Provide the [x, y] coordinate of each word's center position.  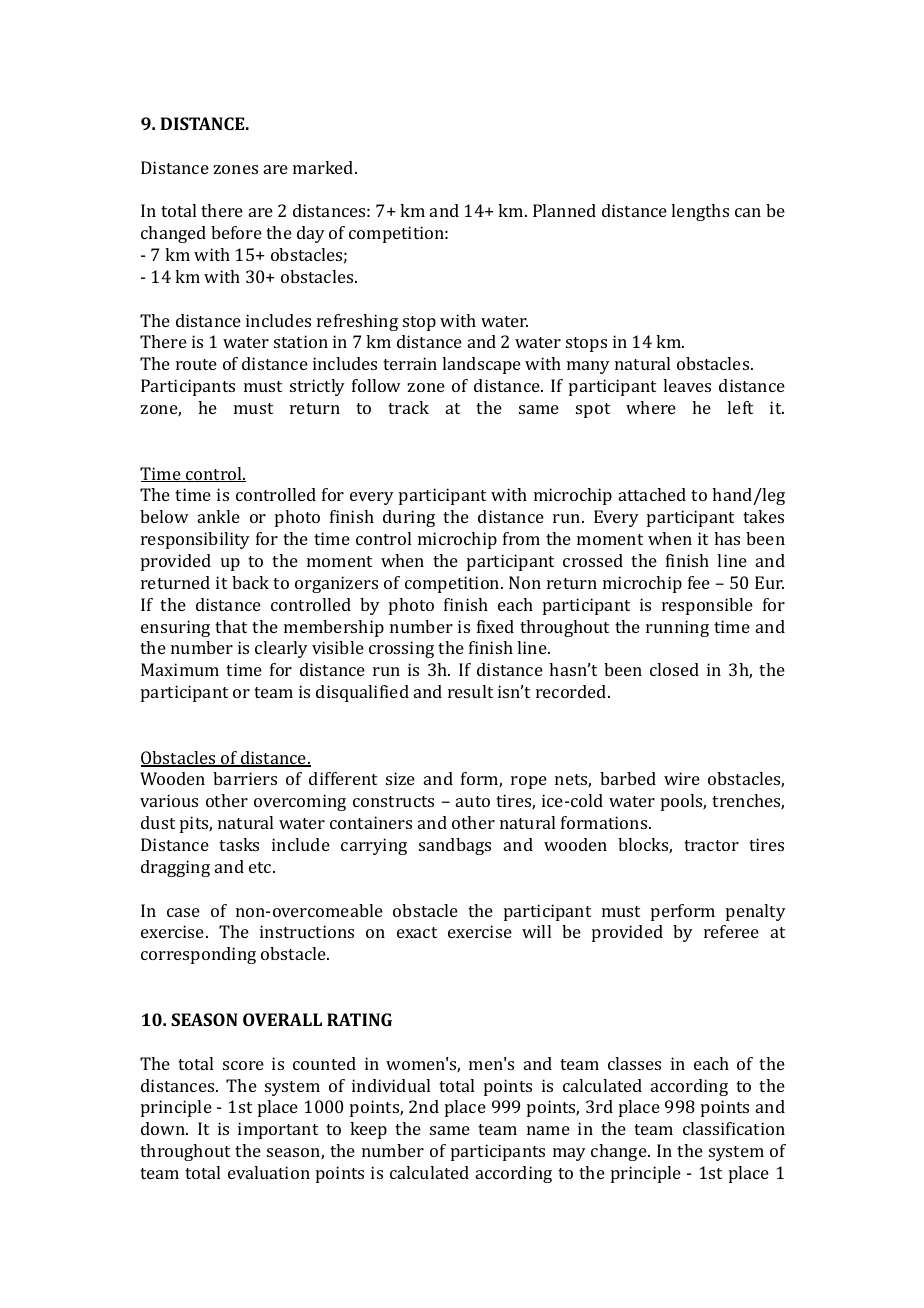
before [236, 232]
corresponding [198, 955]
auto [473, 801]
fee [699, 582]
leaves [687, 385]
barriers [245, 778]
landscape [481, 365]
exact [417, 932]
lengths [700, 212]
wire [682, 778]
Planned [564, 210]
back [250, 582]
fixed [495, 626]
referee [731, 931]
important [278, 1130]
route [196, 364]
